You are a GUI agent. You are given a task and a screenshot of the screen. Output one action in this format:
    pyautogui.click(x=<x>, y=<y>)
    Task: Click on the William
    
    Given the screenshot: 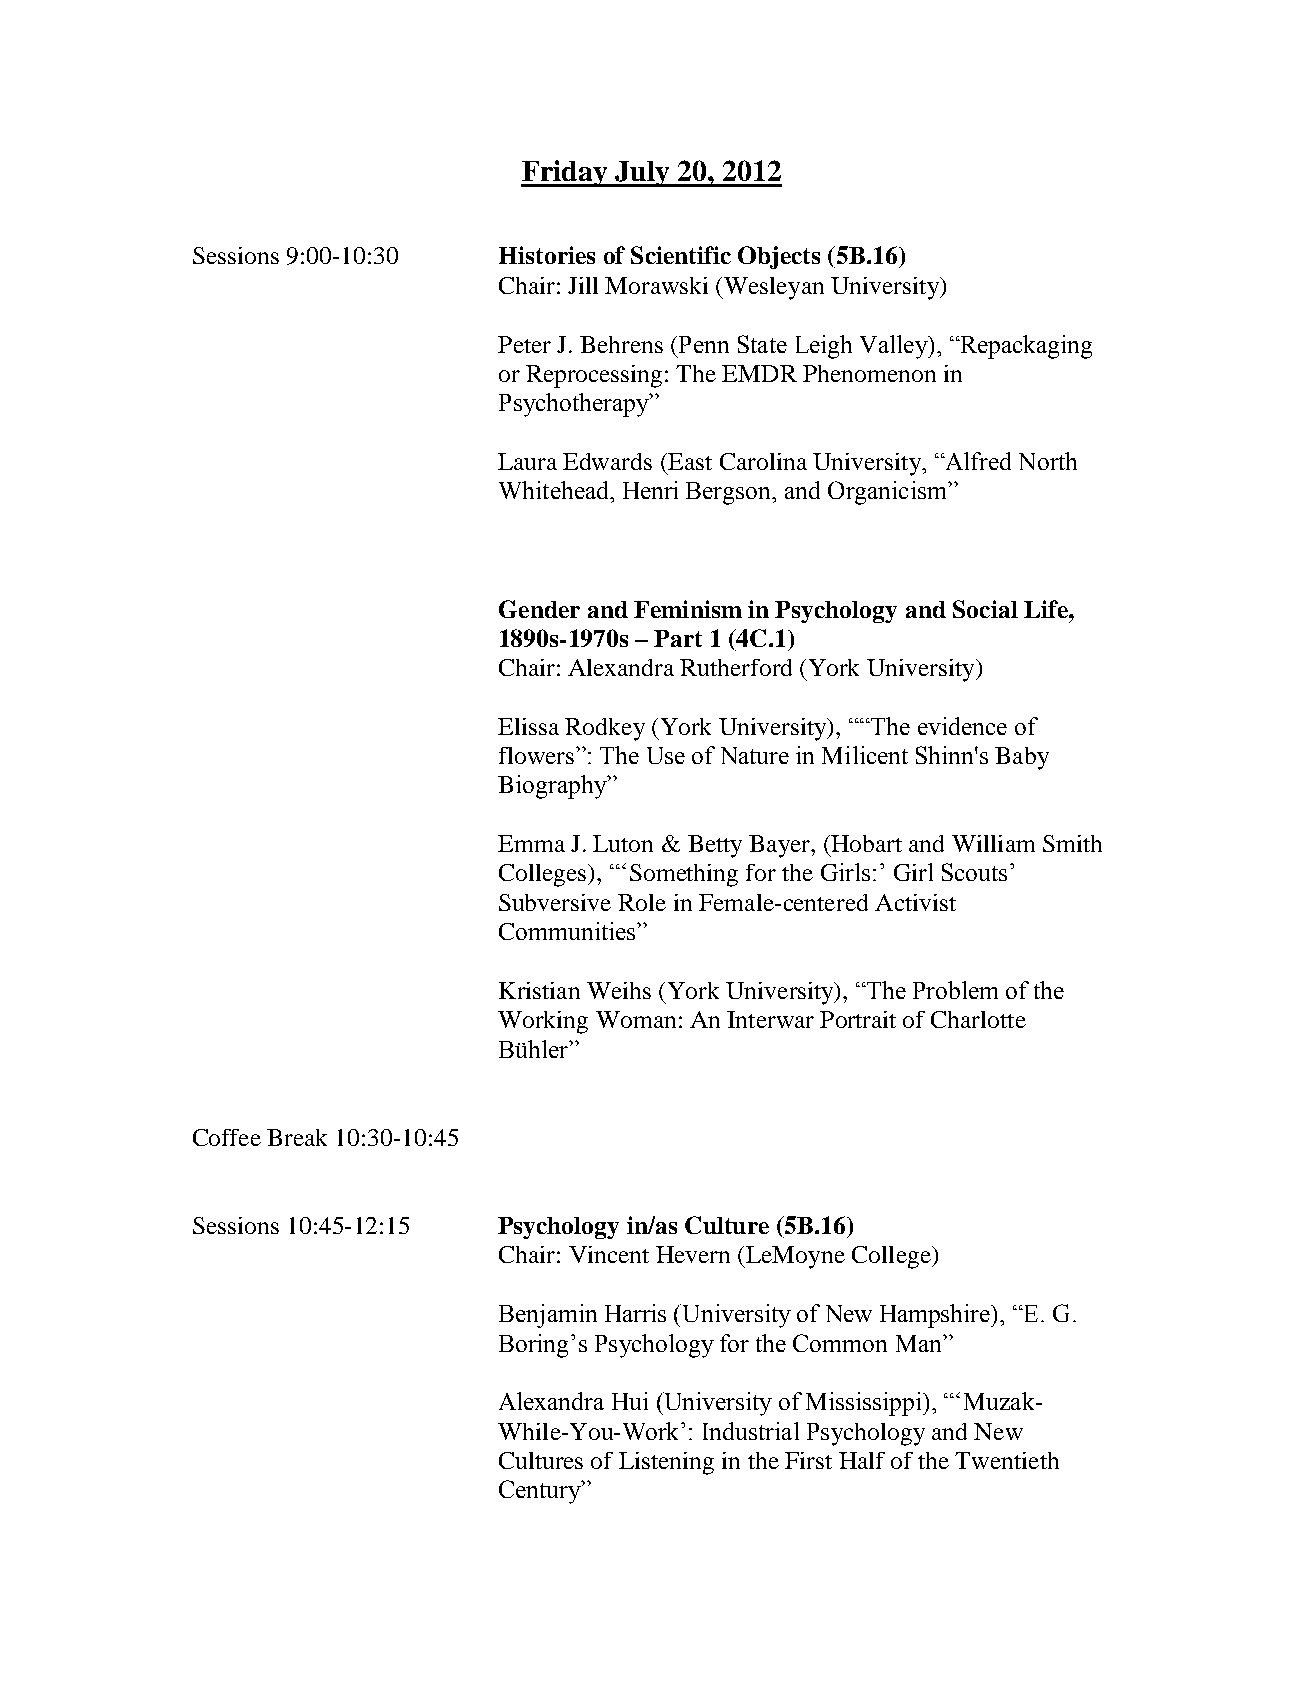 What is the action you would take?
    pyautogui.click(x=993, y=843)
